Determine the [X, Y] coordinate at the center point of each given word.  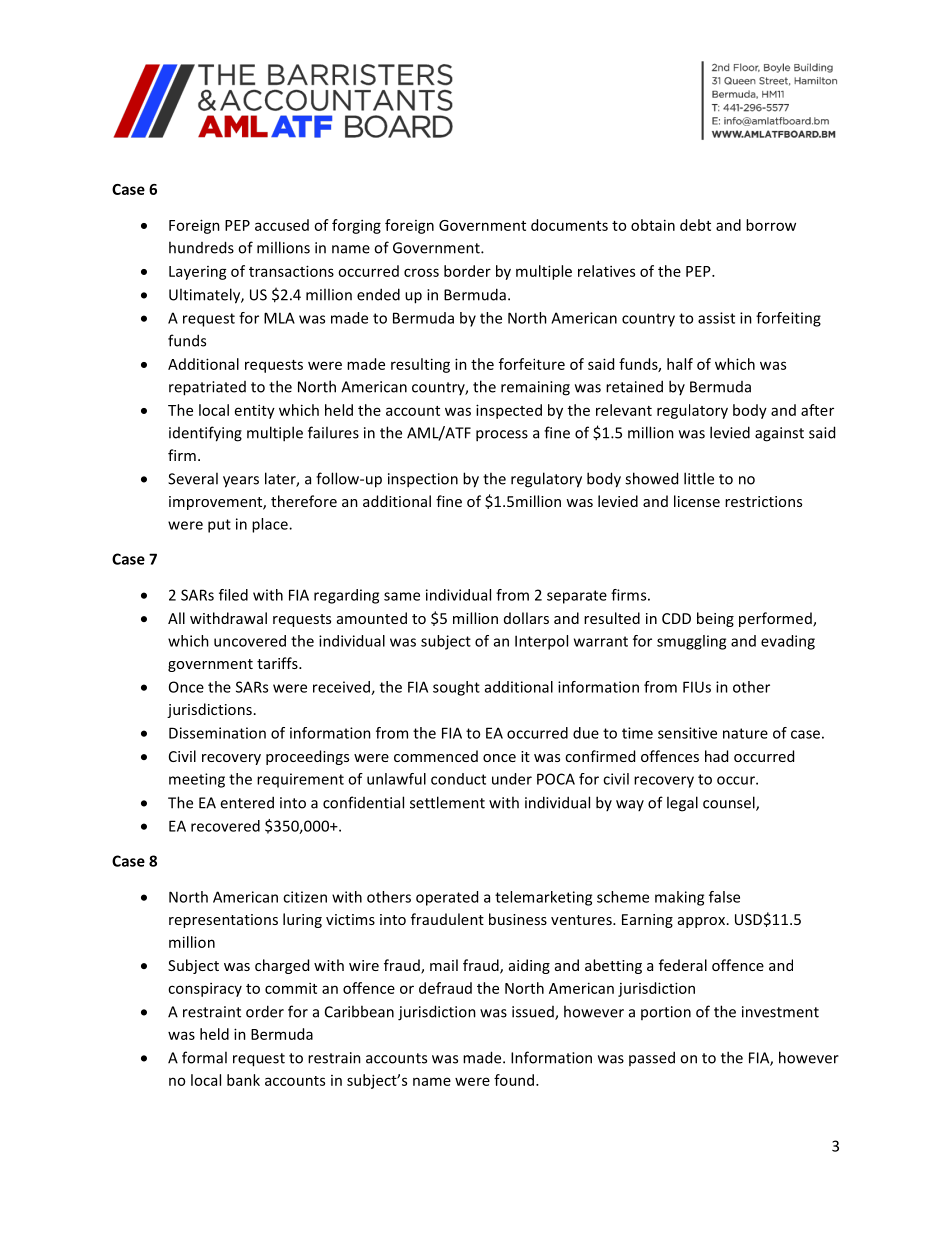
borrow [771, 225]
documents [569, 225]
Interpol [541, 642]
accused [282, 225]
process [502, 436]
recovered [225, 826]
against [779, 434]
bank [243, 1080]
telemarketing [543, 898]
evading [788, 642]
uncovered [250, 641]
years [241, 482]
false [724, 897]
